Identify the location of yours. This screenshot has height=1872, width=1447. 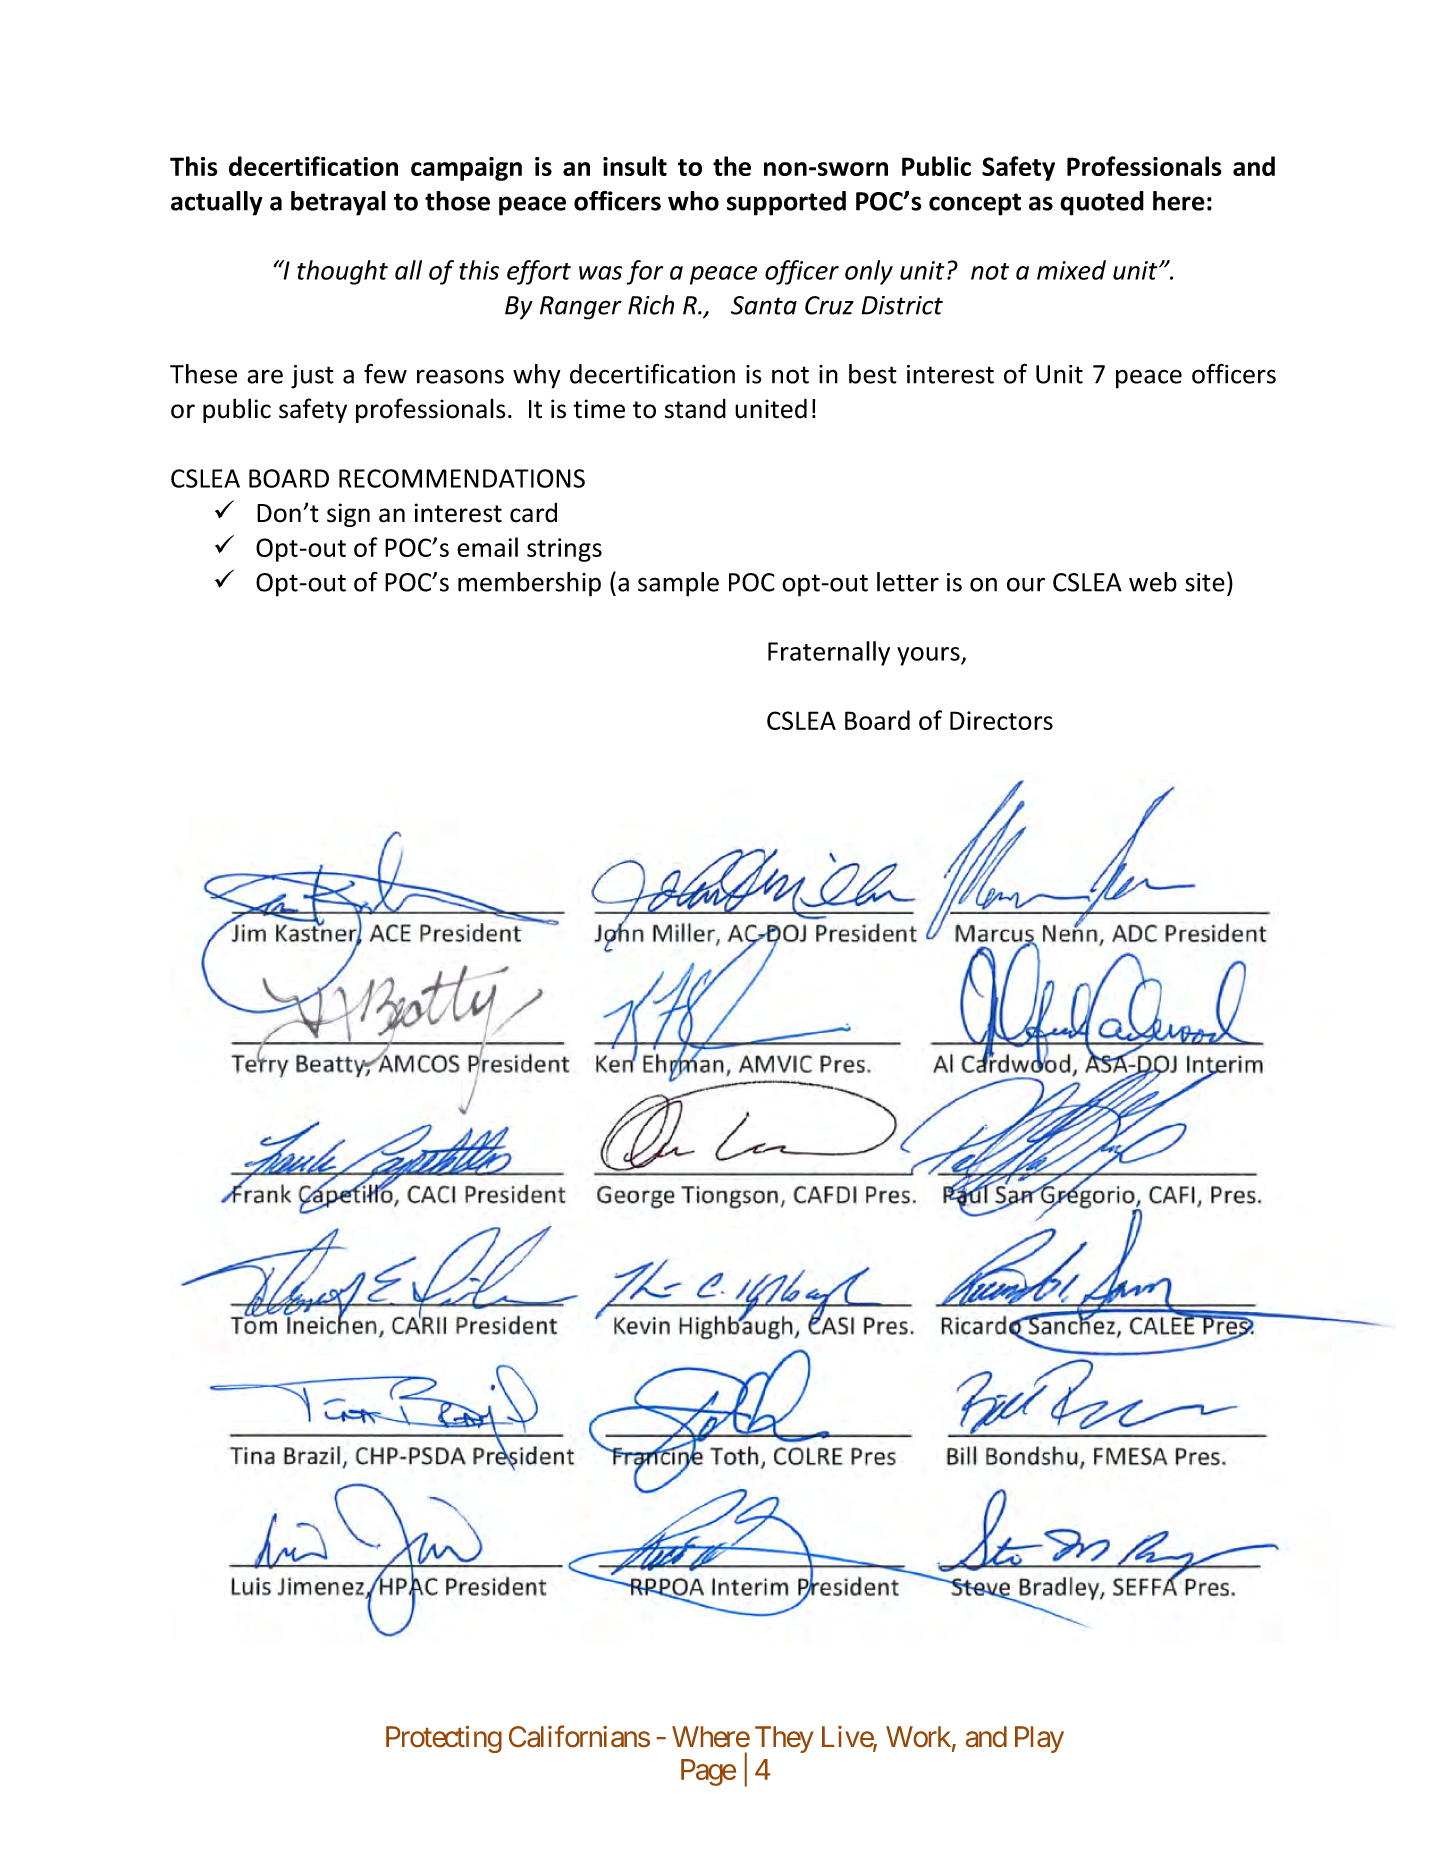
(929, 656).
